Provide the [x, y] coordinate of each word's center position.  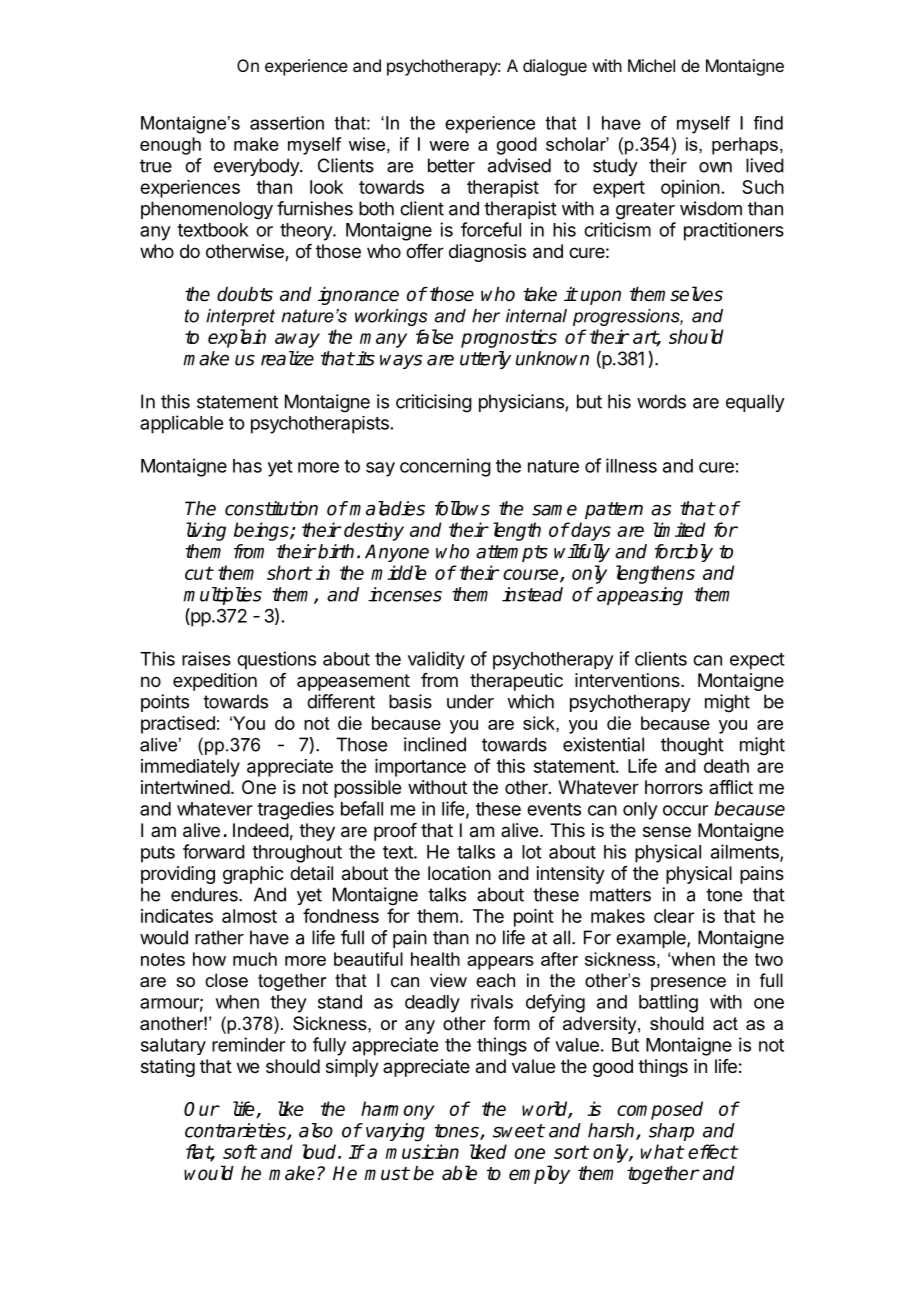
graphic [253, 875]
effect [713, 1151]
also [316, 1130]
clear [674, 916]
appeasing [640, 596]
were [449, 146]
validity [436, 660]
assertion [287, 123]
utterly [485, 360]
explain [237, 338]
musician [422, 1151]
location [459, 873]
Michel [651, 65]
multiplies [222, 596]
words [661, 401]
